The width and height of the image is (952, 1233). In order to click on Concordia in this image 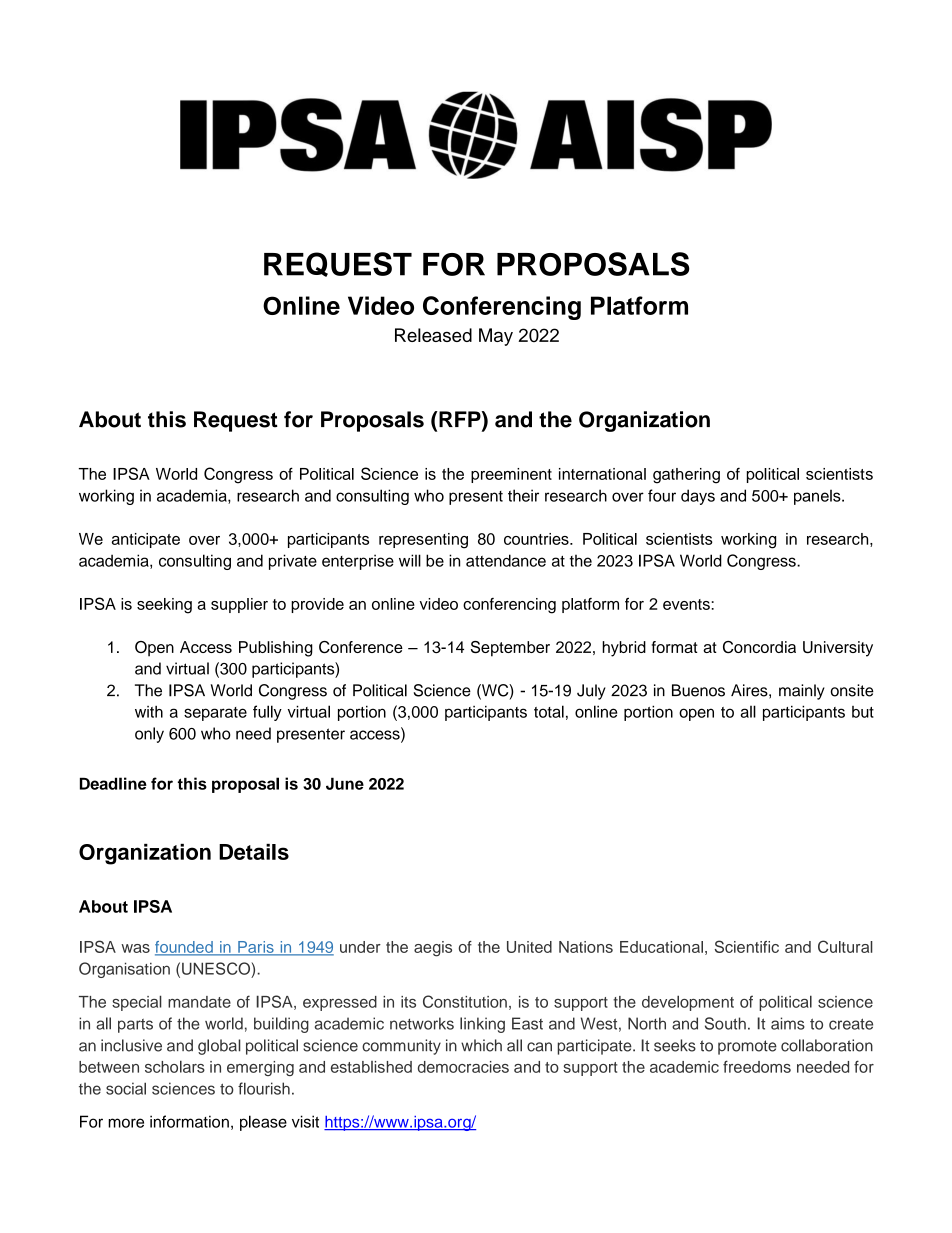, I will do `click(759, 647)`.
